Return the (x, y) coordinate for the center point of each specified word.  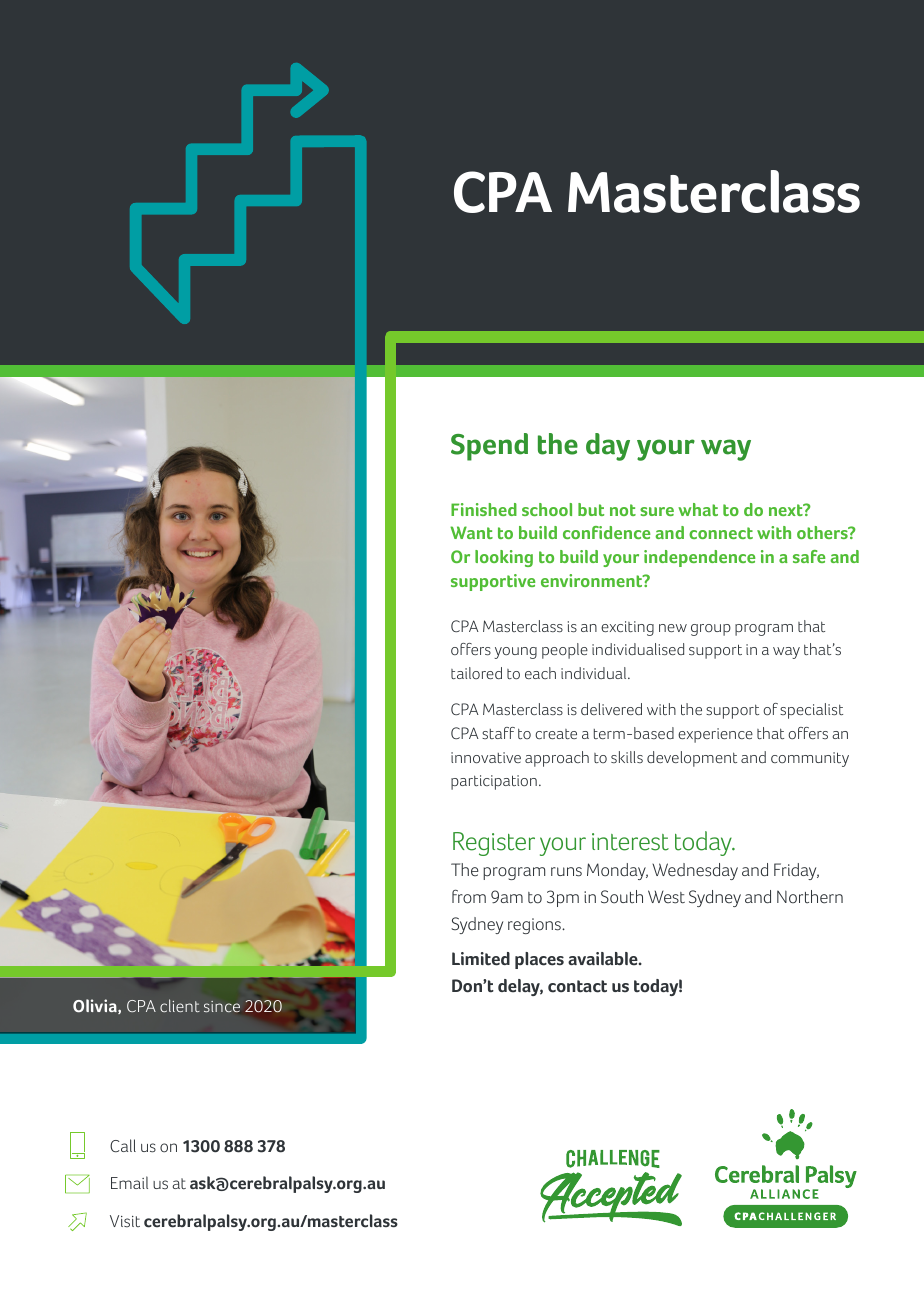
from (469, 896)
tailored (476, 673)
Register (494, 844)
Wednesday (695, 871)
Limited (481, 959)
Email (129, 1182)
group (711, 630)
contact (577, 986)
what (698, 509)
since (222, 1006)
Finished (484, 509)
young (515, 653)
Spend (489, 447)
